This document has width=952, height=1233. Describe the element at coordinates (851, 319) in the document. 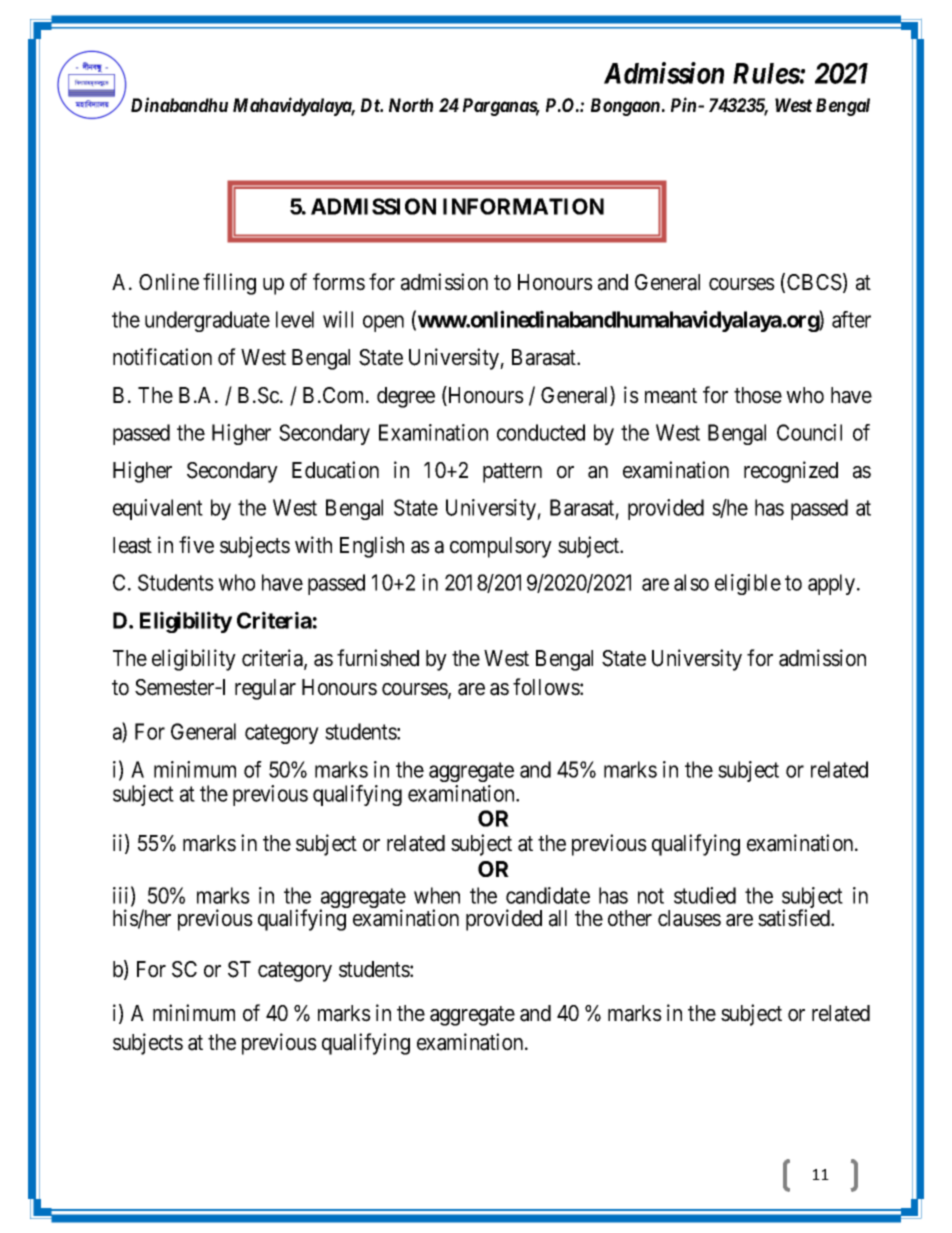

I see `after` at that location.
